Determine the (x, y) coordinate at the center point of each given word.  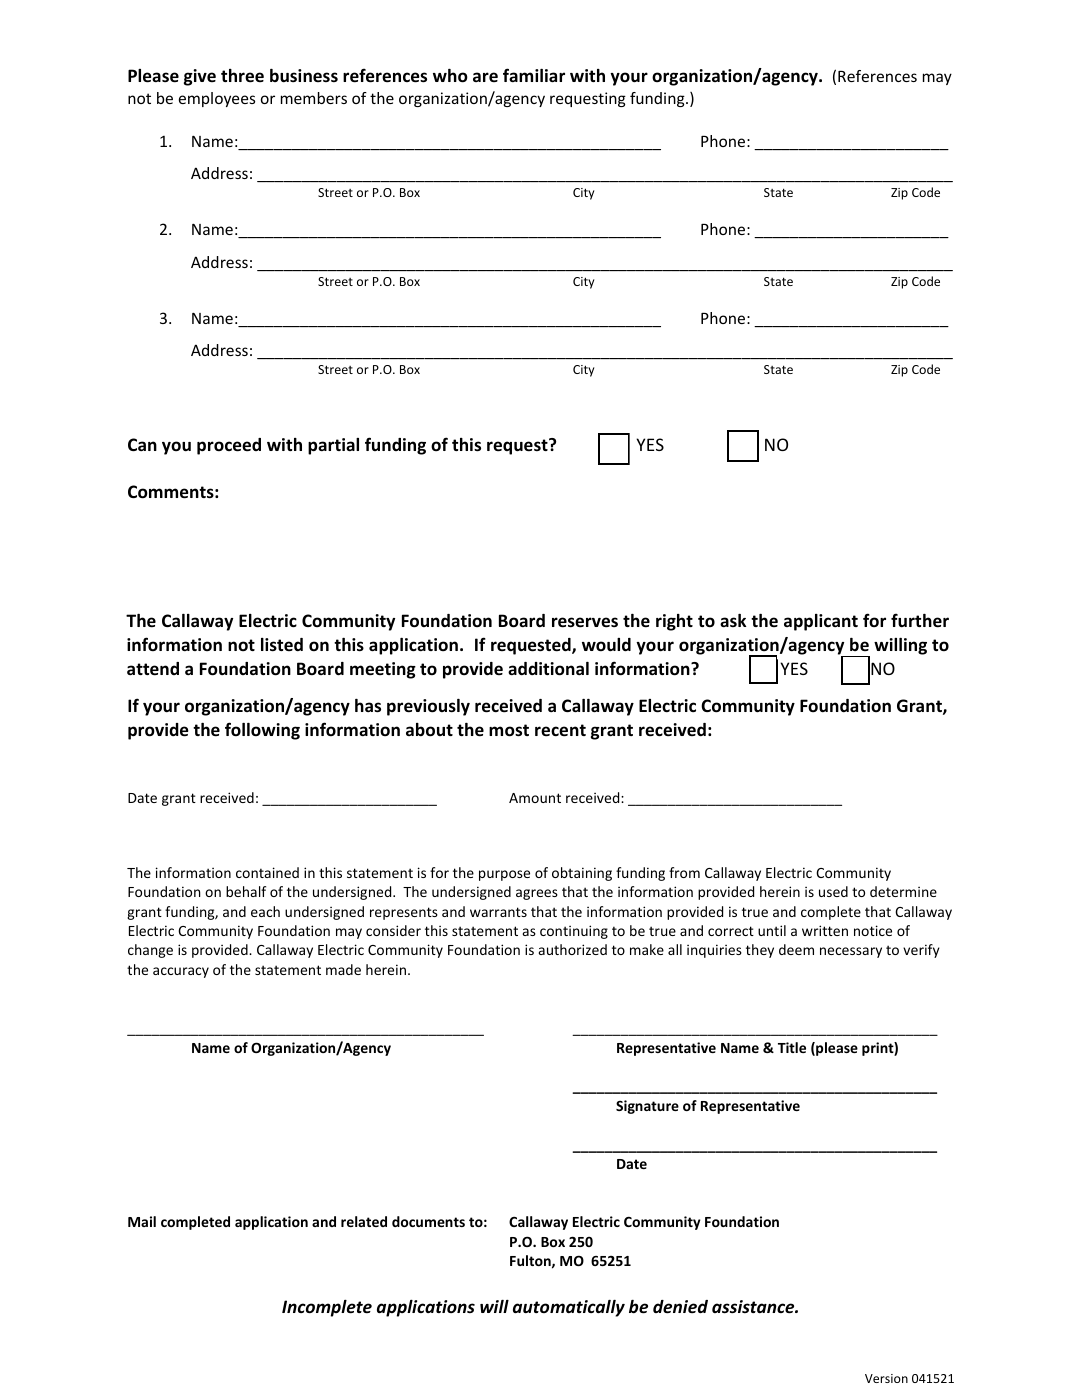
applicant (821, 622)
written (825, 930)
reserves (585, 622)
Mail (142, 1221)
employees (217, 99)
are (485, 77)
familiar (534, 75)
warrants (498, 912)
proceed (229, 446)
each (265, 911)
